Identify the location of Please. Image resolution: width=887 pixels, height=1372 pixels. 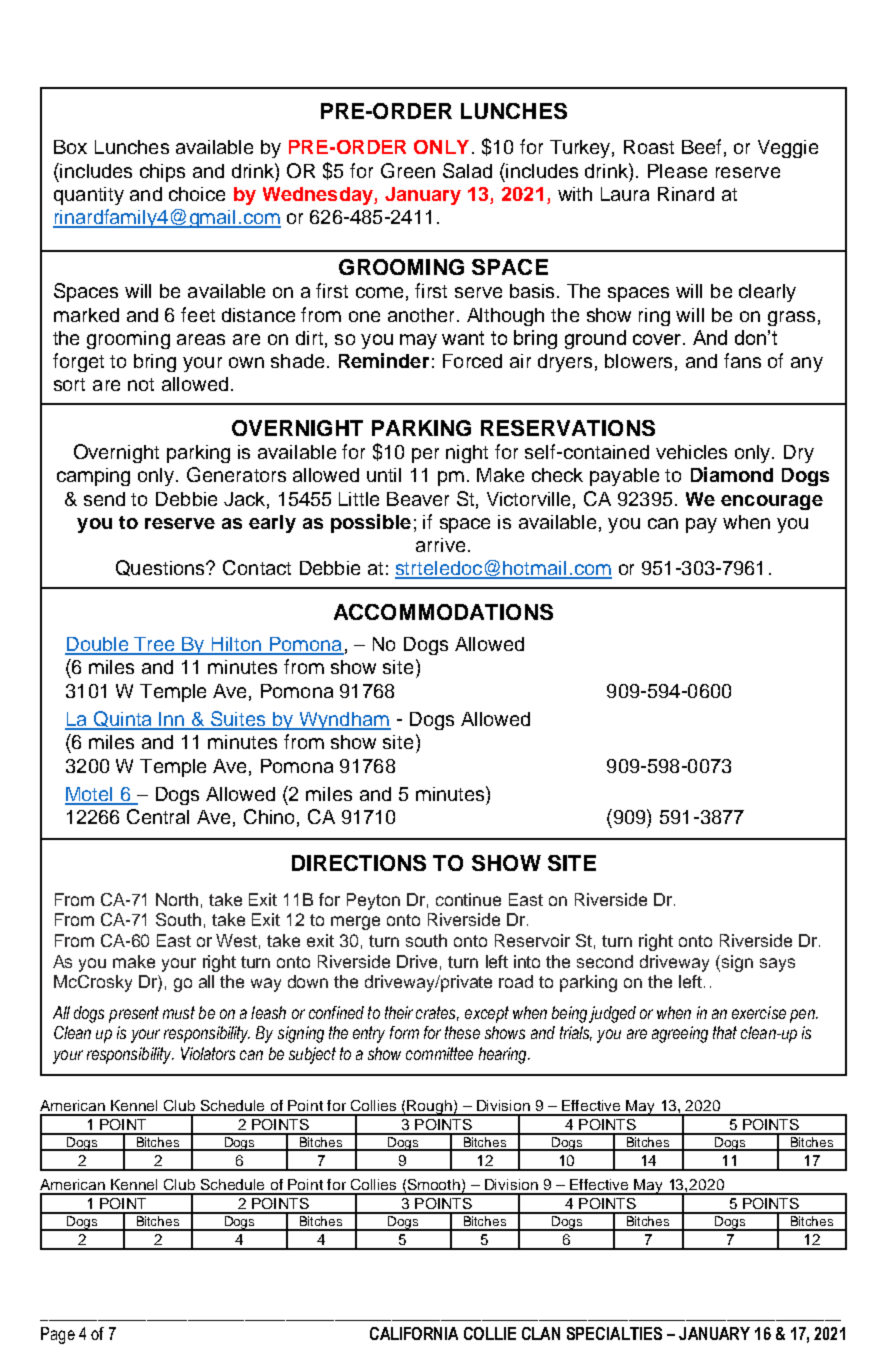
(677, 171).
